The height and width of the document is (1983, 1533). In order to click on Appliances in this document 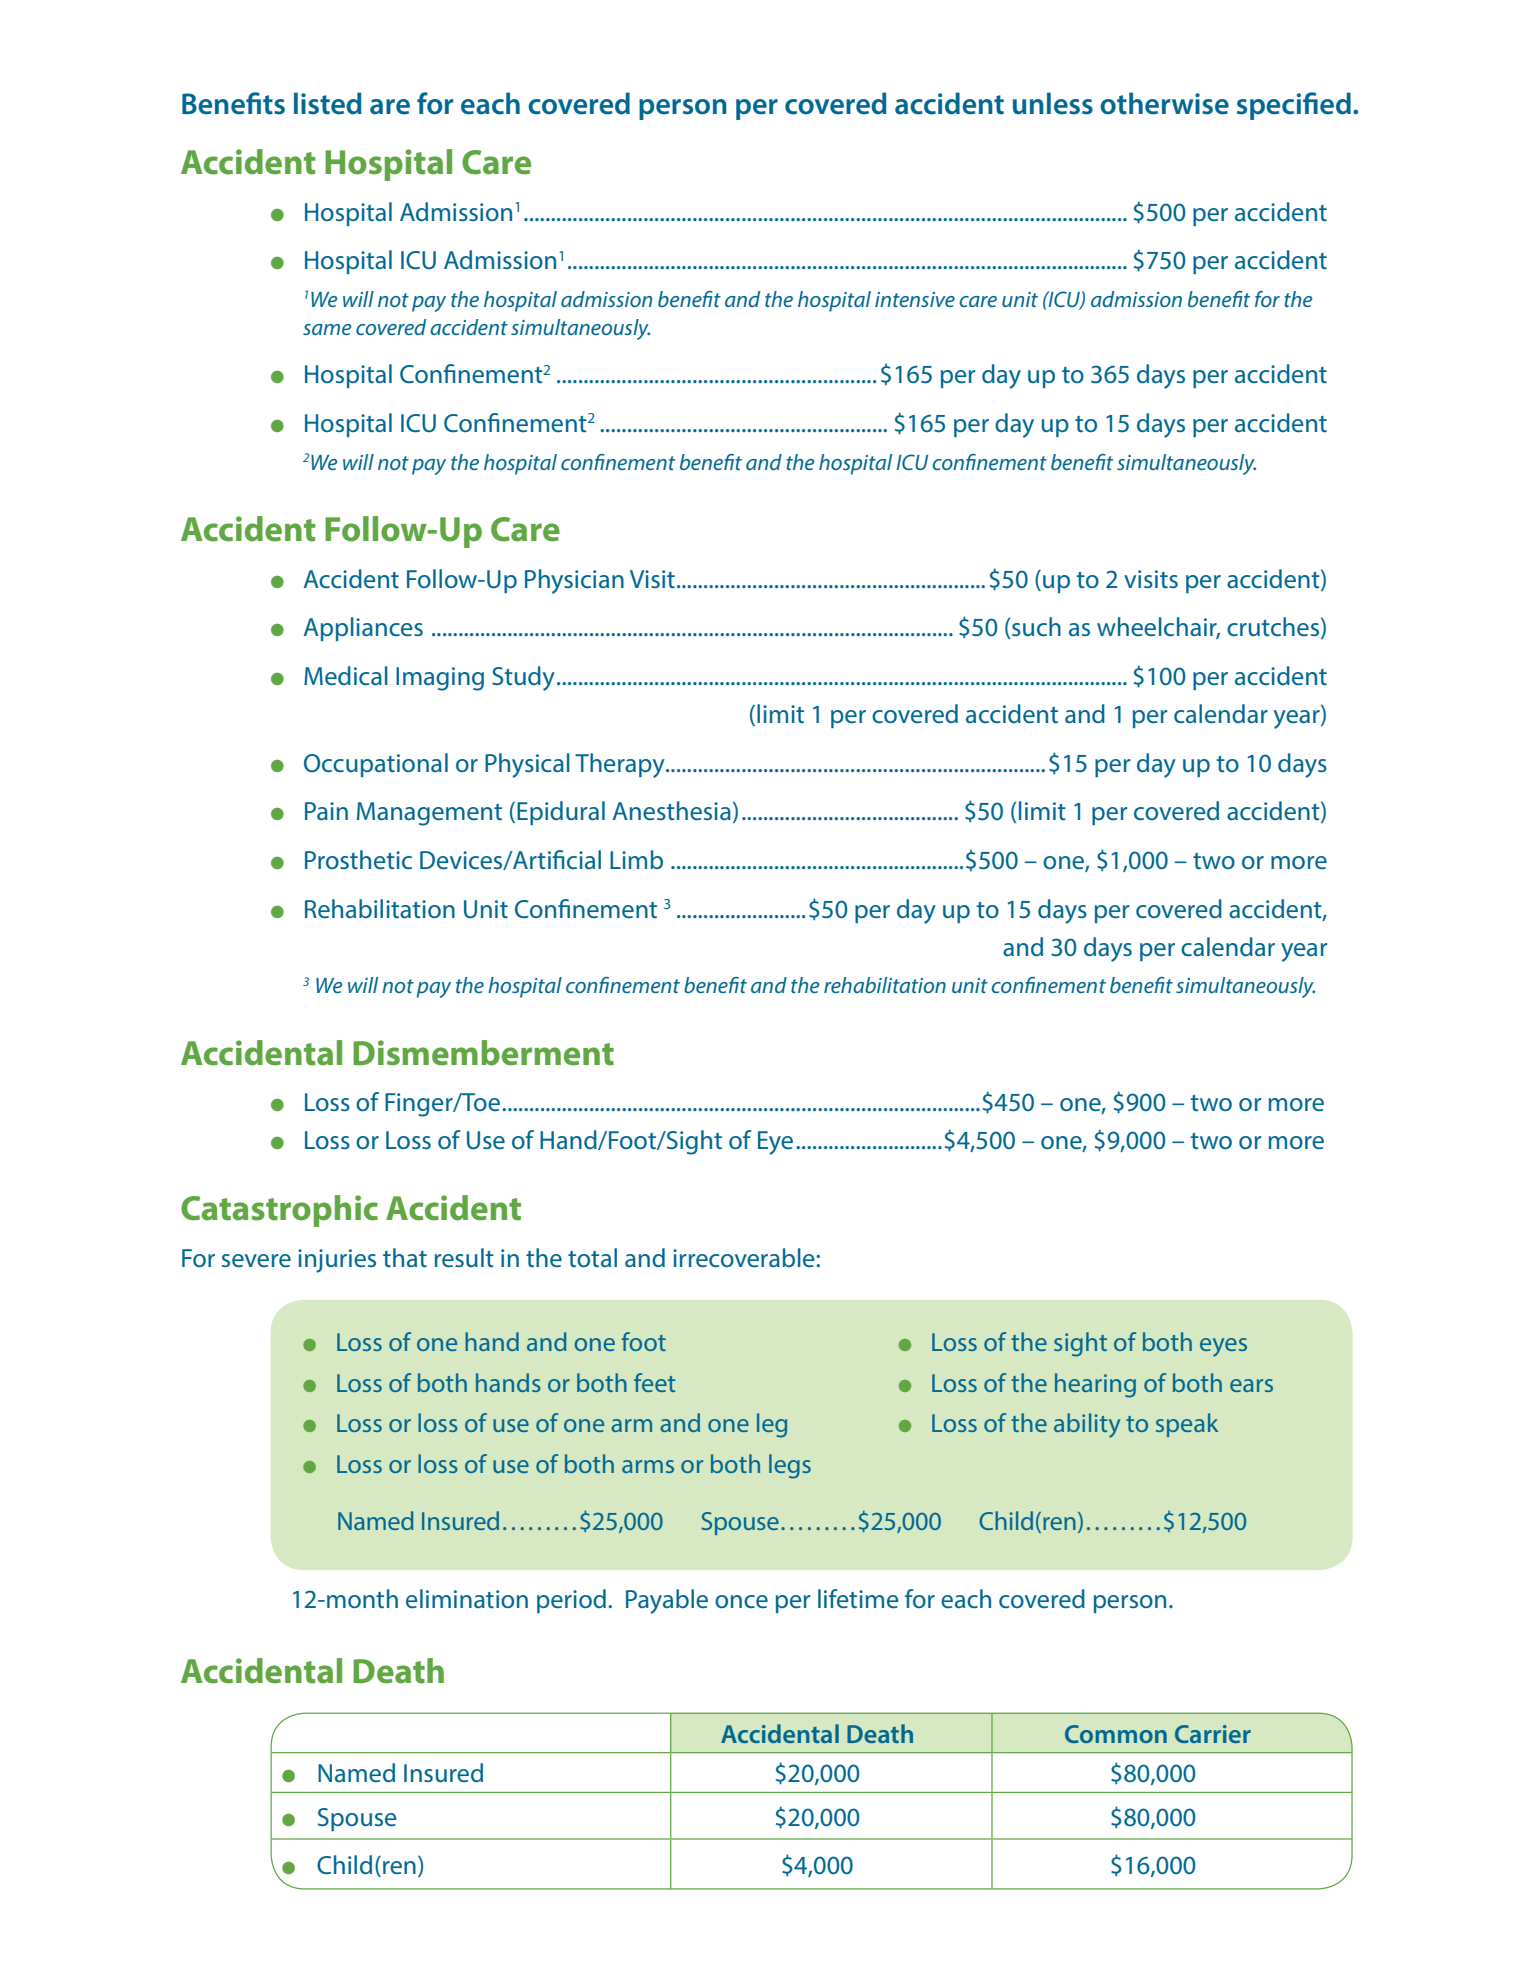, I will do `click(363, 629)`.
